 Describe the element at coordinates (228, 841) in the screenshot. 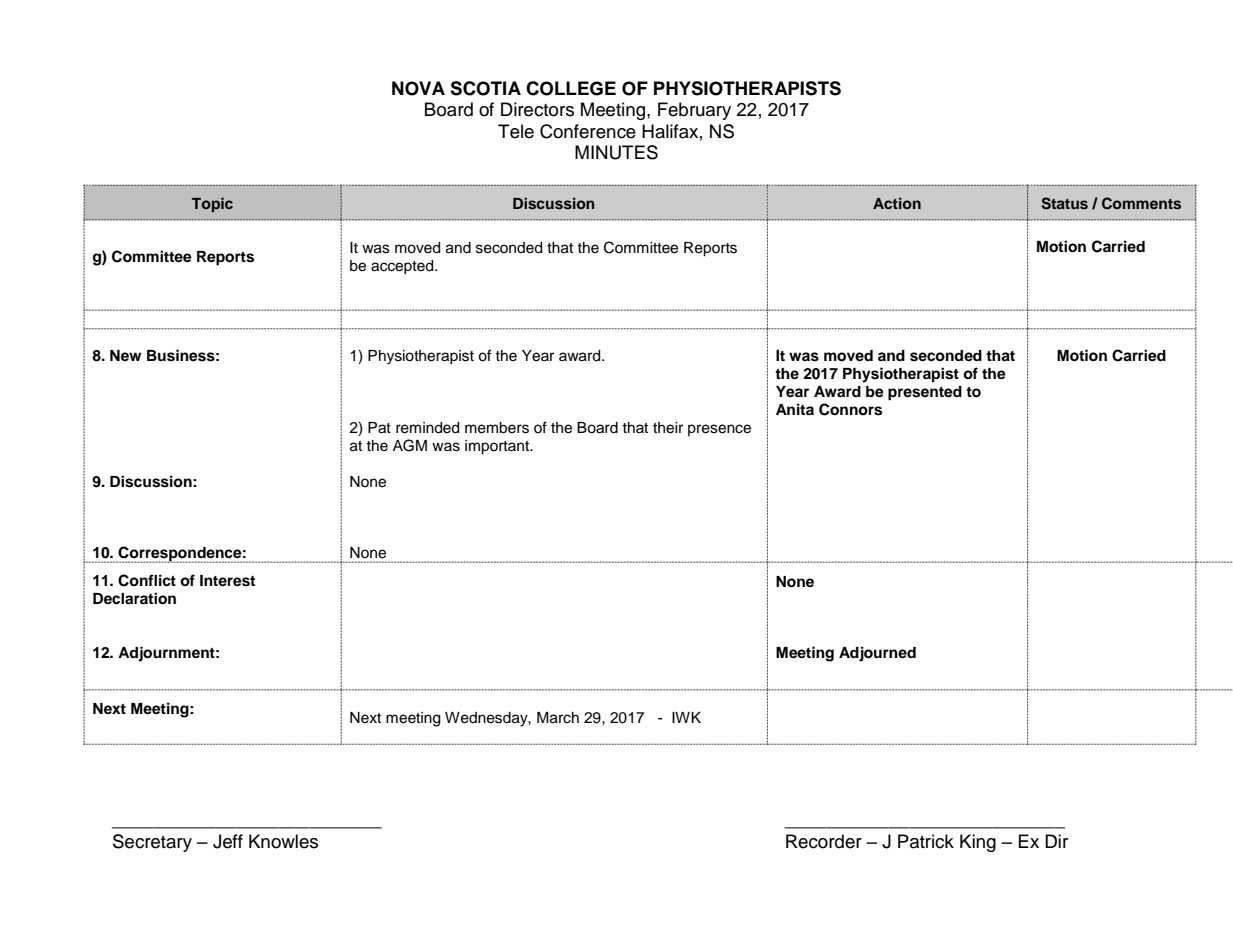

I see `Jeff` at that location.
